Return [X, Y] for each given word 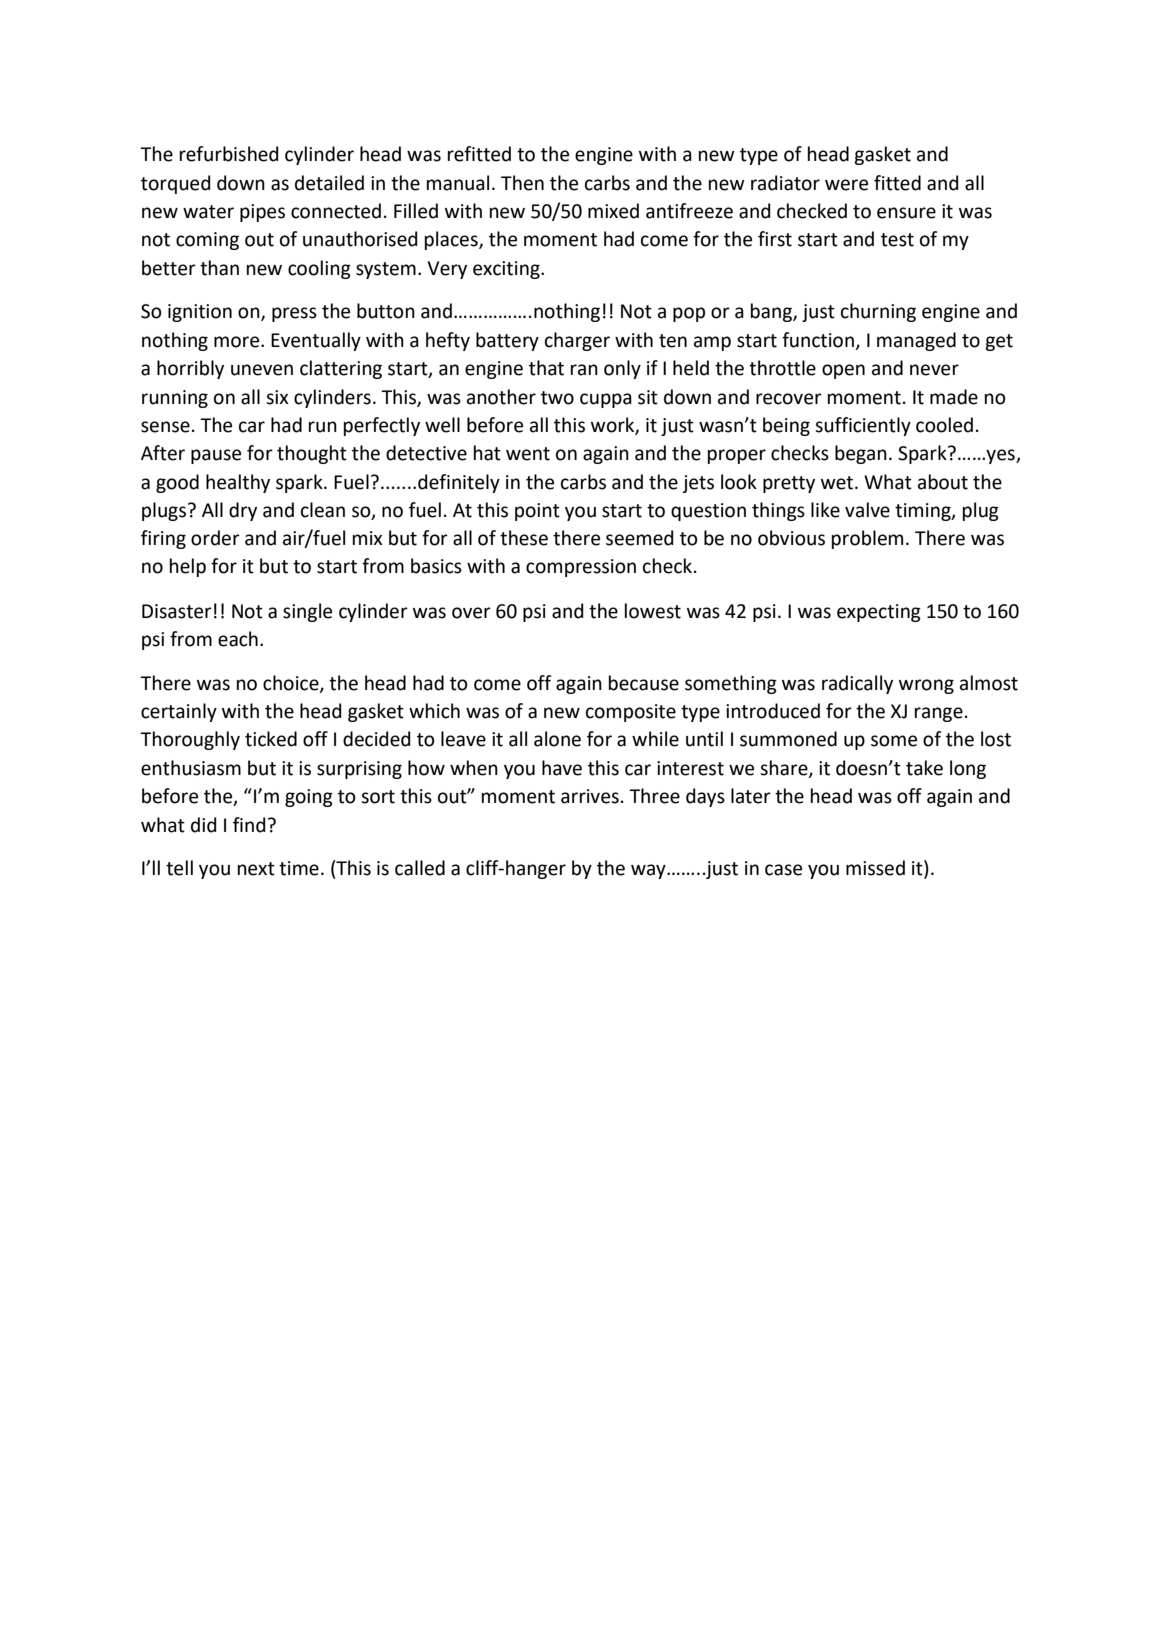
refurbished [229, 154]
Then [522, 183]
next [256, 869]
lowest [653, 611]
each [238, 639]
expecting [879, 613]
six [277, 397]
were [846, 185]
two [557, 398]
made [954, 397]
